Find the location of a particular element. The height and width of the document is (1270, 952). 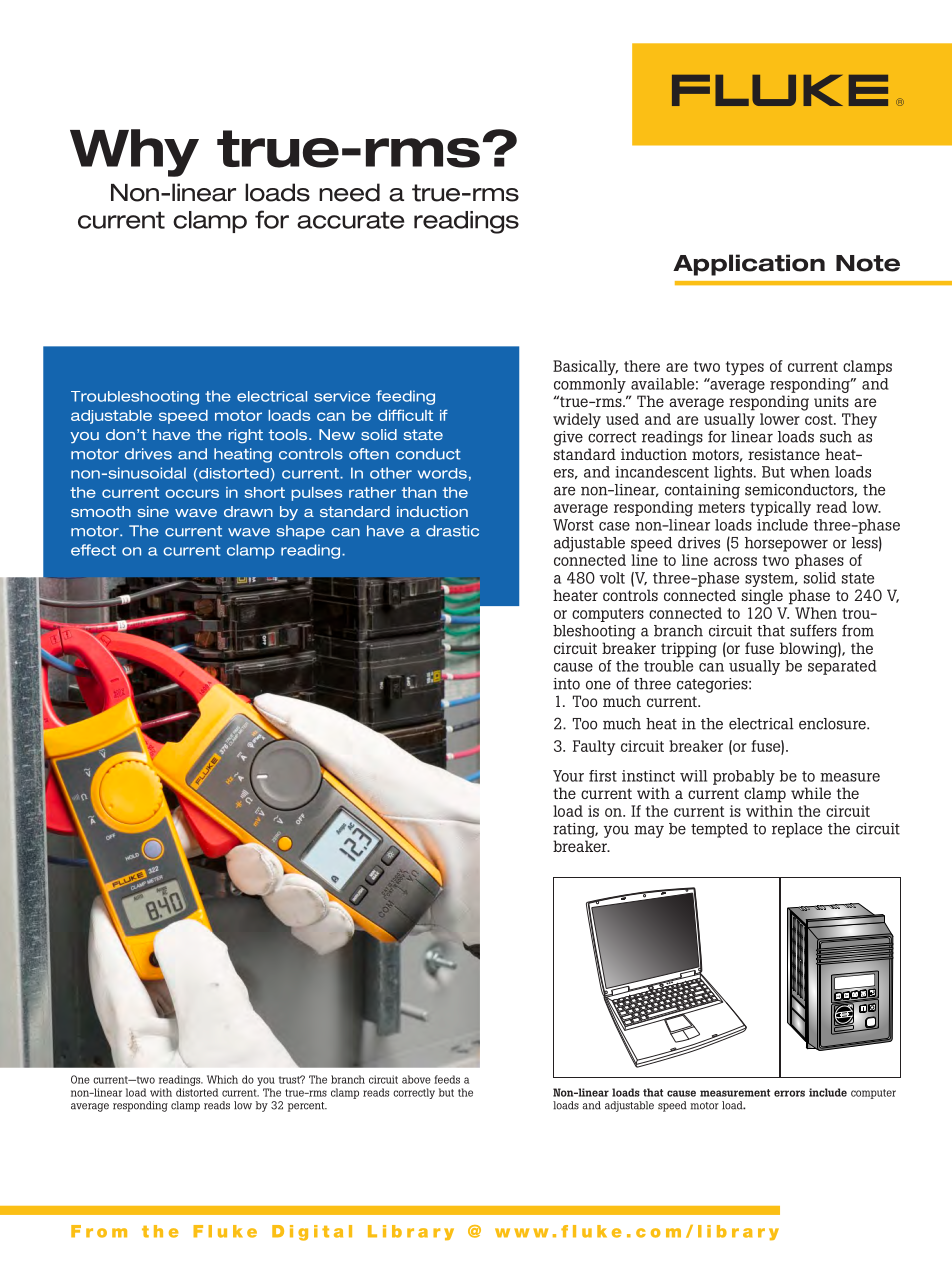

Why is located at coordinates (134, 153).
